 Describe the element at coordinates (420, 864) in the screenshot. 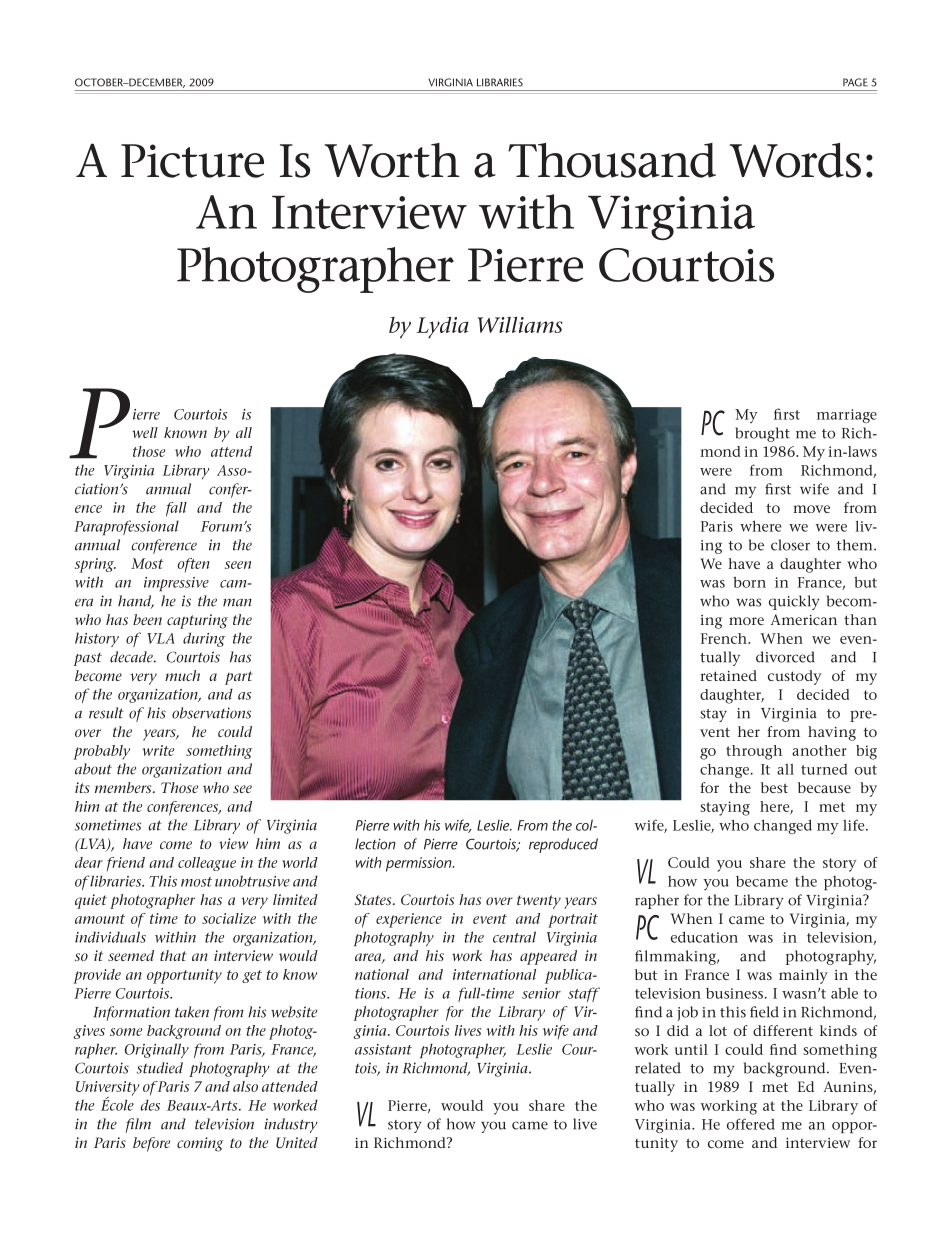

I see `permission` at that location.
